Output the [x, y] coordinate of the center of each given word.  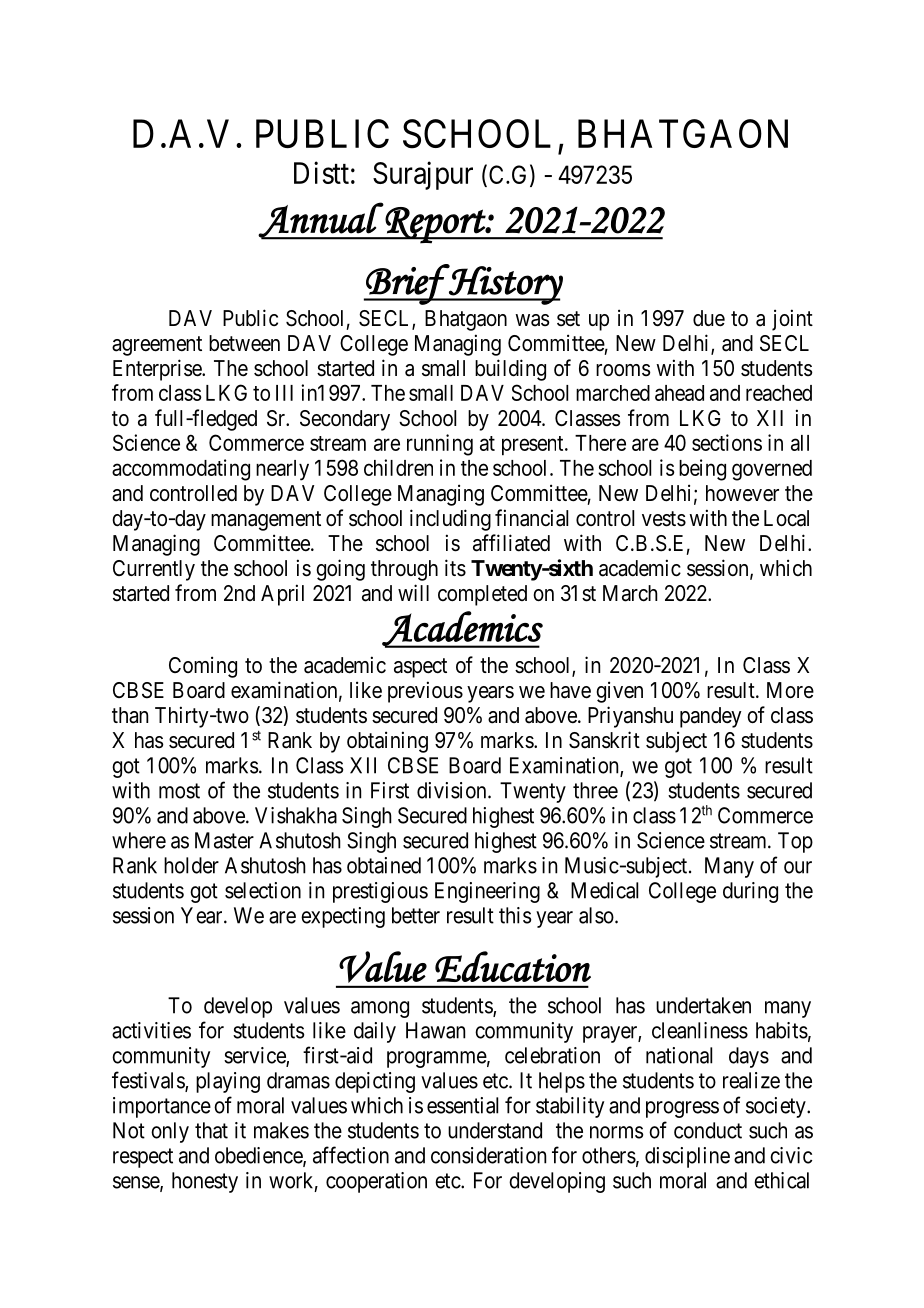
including [450, 520]
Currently [154, 570]
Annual [321, 220]
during [750, 892]
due [709, 318]
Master [224, 840]
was [532, 320]
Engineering [487, 892]
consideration [488, 1155]
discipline [687, 1157]
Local [786, 518]
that [211, 1130]
